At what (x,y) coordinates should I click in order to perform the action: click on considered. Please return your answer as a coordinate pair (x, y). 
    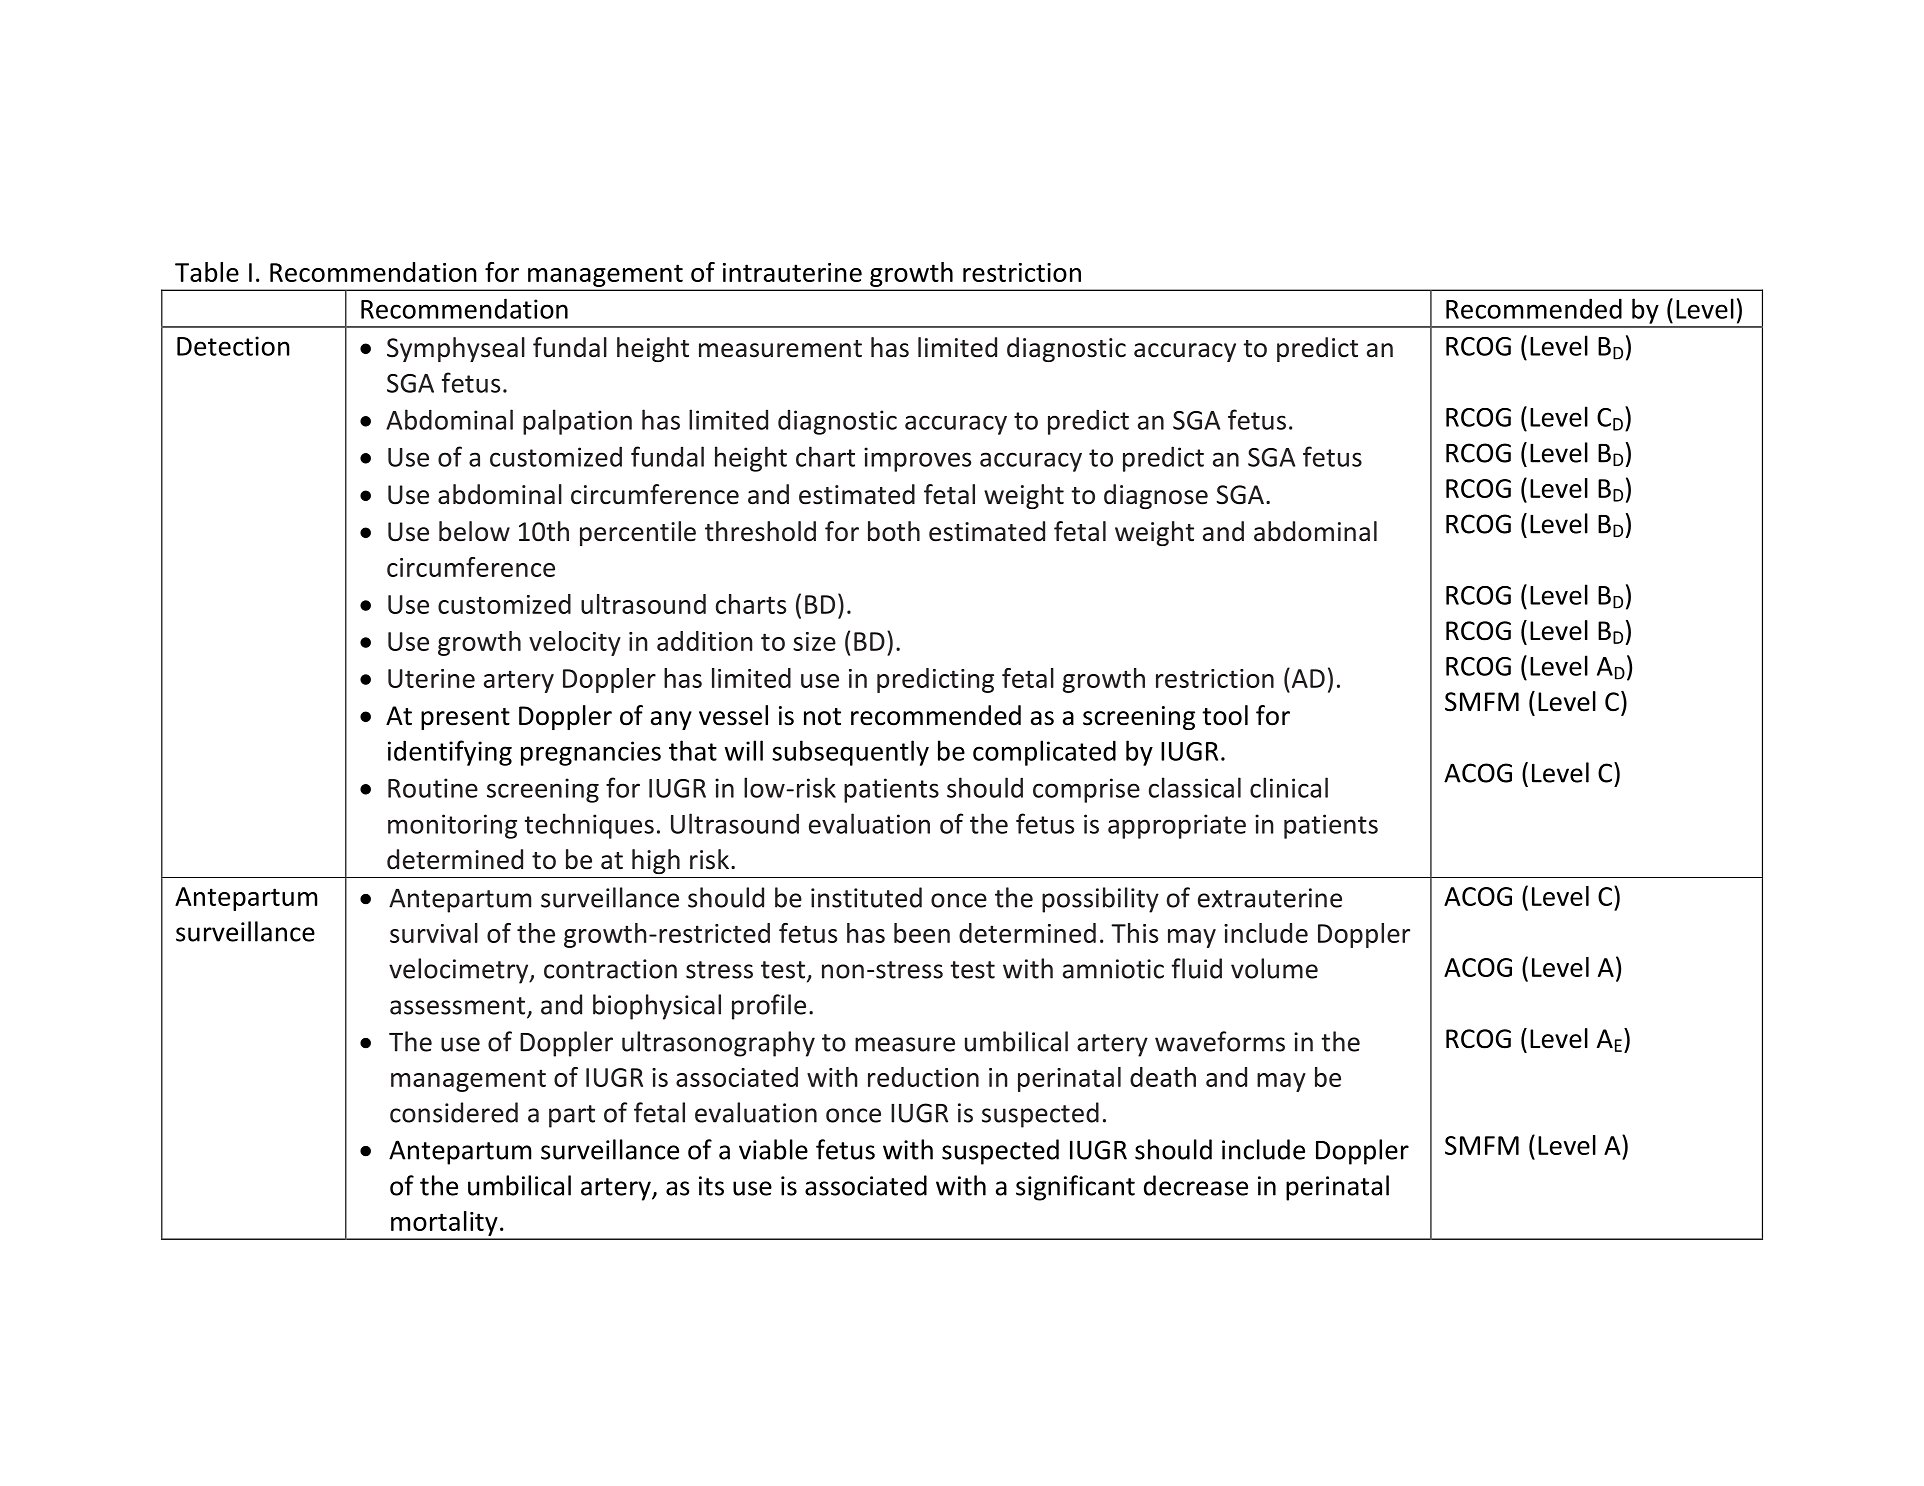
    Looking at the image, I should click on (454, 1112).
